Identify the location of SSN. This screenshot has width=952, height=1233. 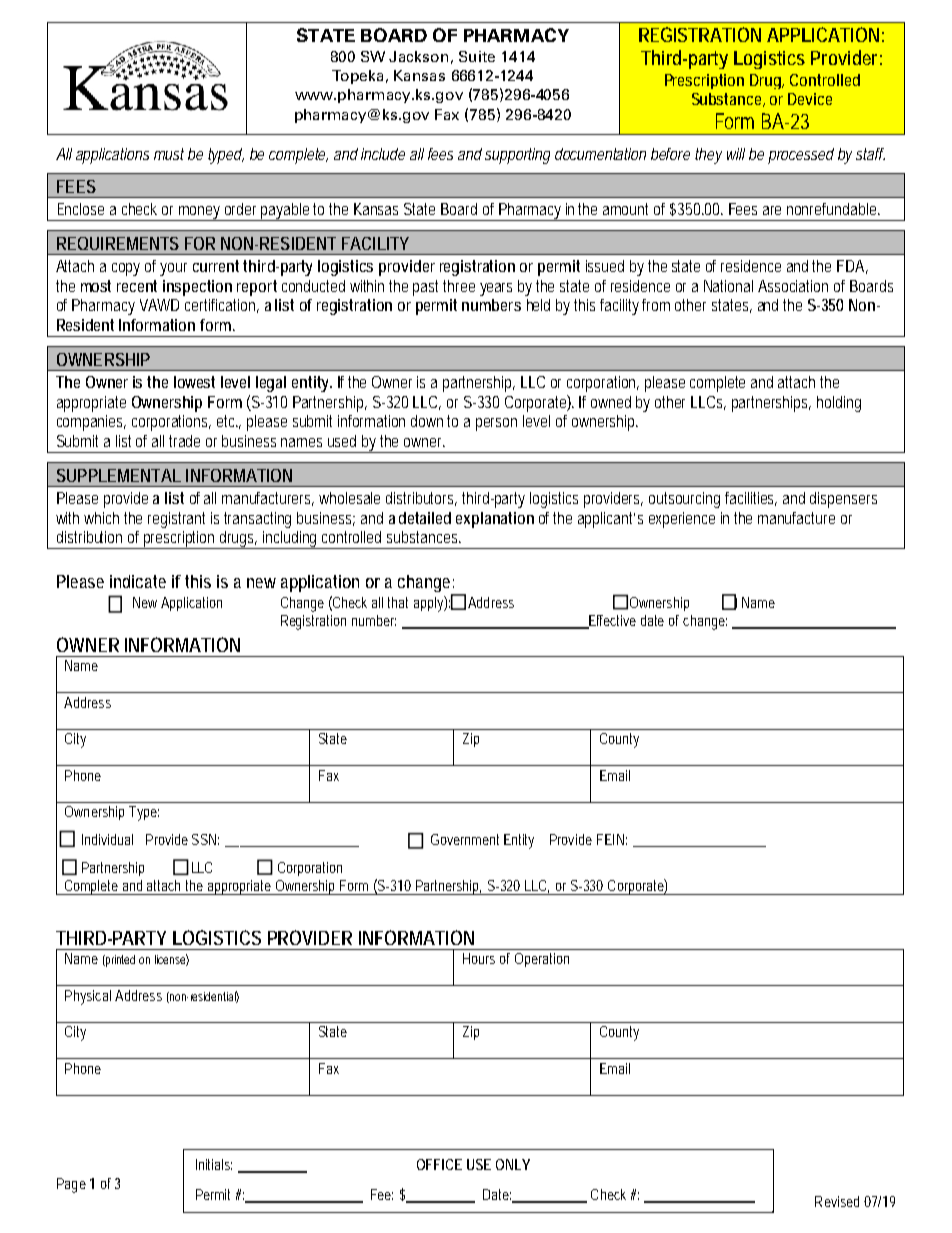
(205, 839).
